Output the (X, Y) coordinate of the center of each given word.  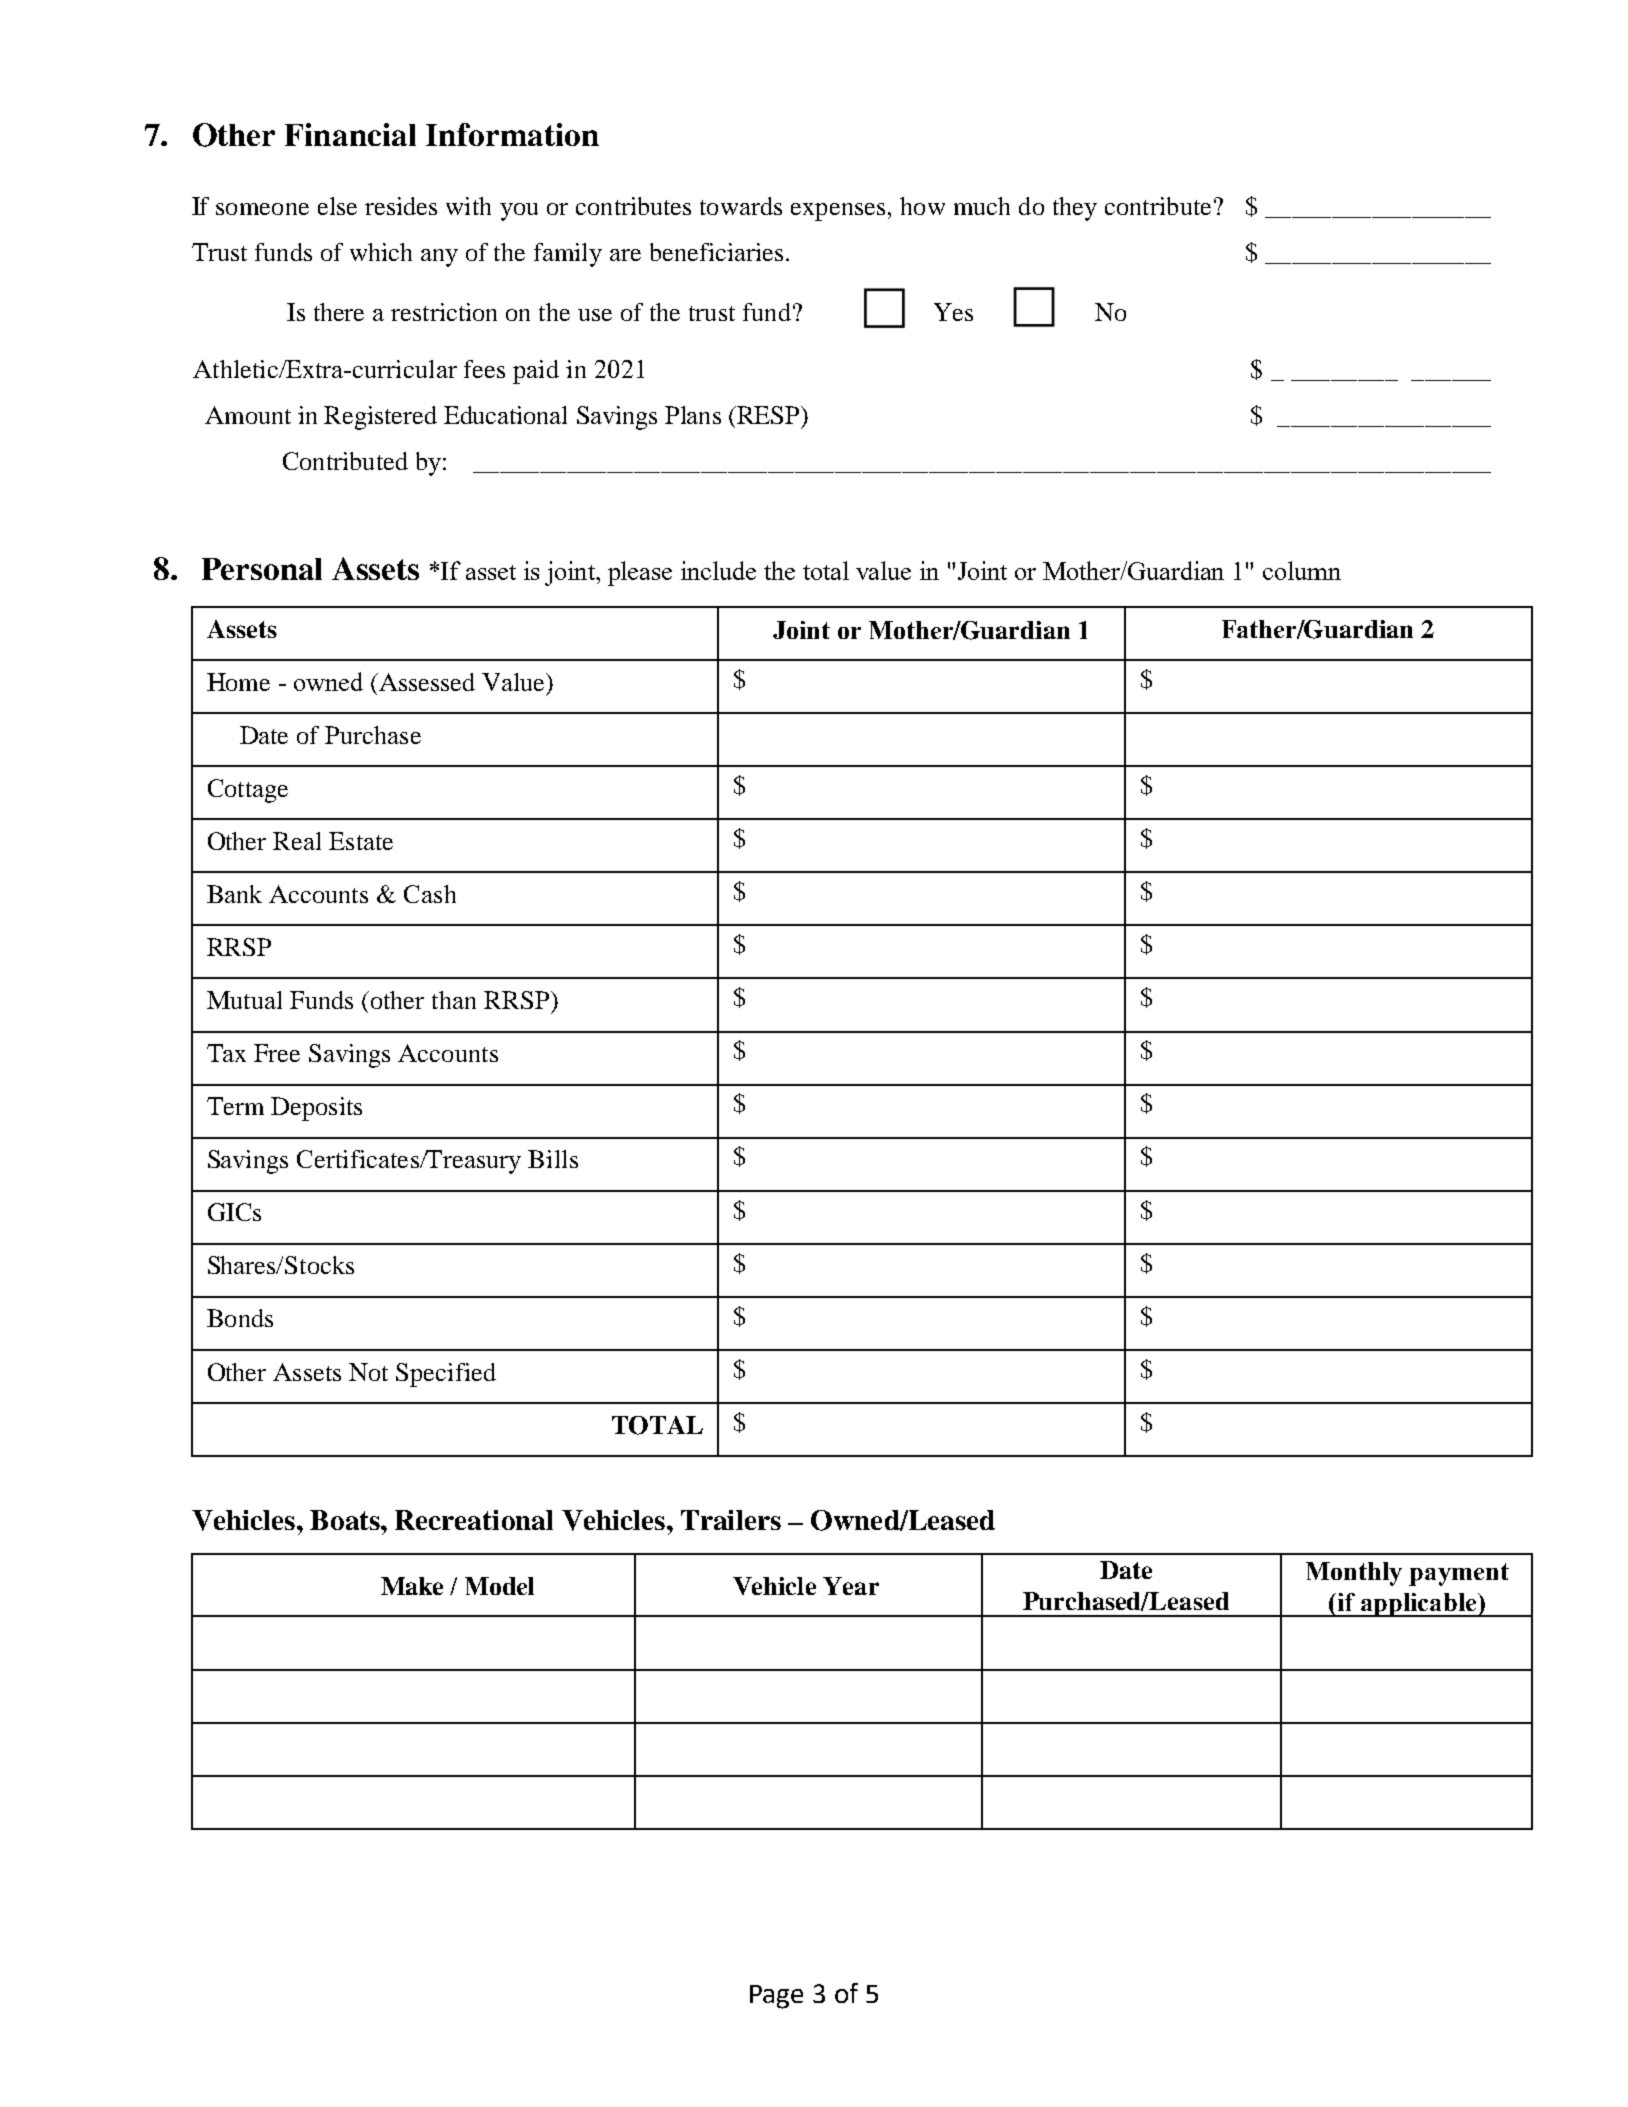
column (1302, 570)
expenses (838, 212)
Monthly (1354, 1574)
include (718, 570)
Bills (553, 1159)
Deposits (316, 1109)
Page (776, 1997)
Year (851, 1586)
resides (401, 206)
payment (1459, 1574)
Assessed (426, 682)
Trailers (731, 1520)
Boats (346, 1520)
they (1075, 209)
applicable (1419, 1605)
